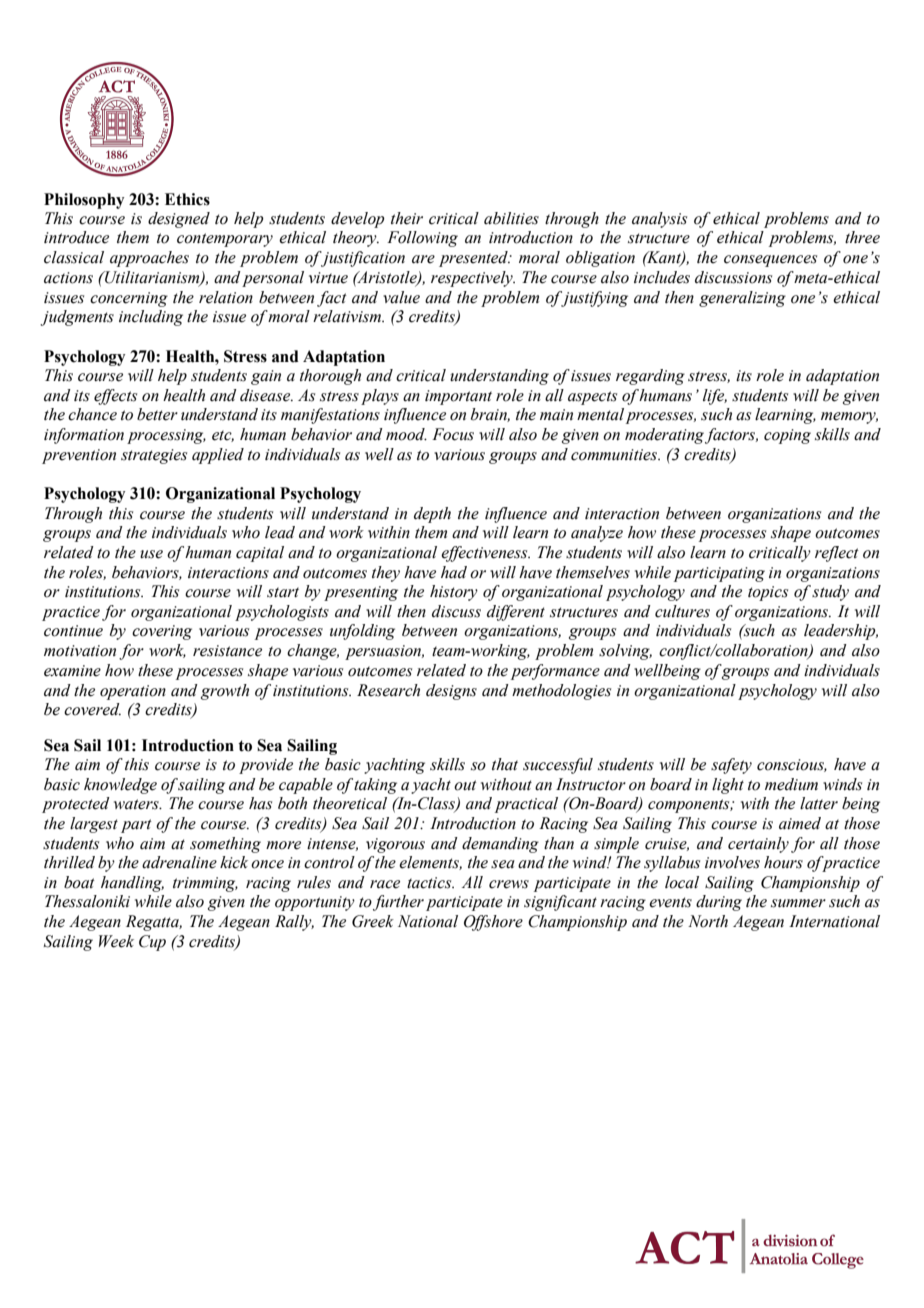 The height and width of the image is (1308, 924). What do you see at coordinates (511, 218) in the image?
I see `abilities` at bounding box center [511, 218].
